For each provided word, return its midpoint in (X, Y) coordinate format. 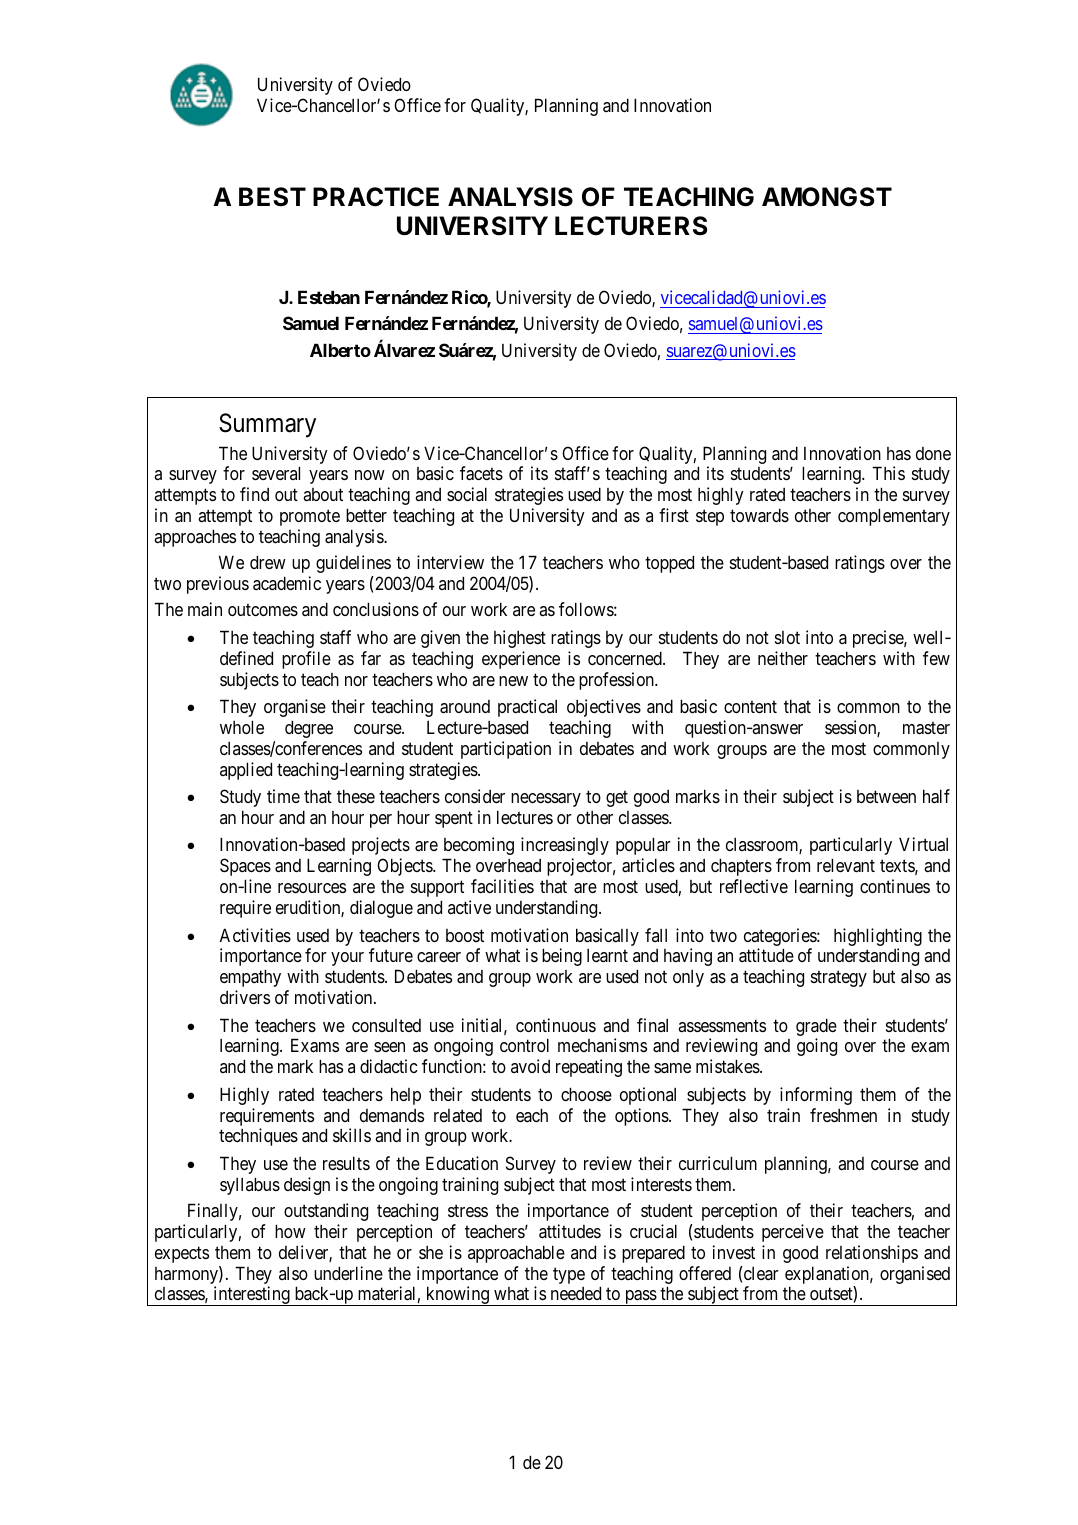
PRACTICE (376, 197)
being (562, 957)
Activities (255, 935)
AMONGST (827, 197)
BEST (272, 197)
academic (287, 583)
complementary (894, 517)
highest (520, 639)
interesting (251, 1296)
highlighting (878, 937)
